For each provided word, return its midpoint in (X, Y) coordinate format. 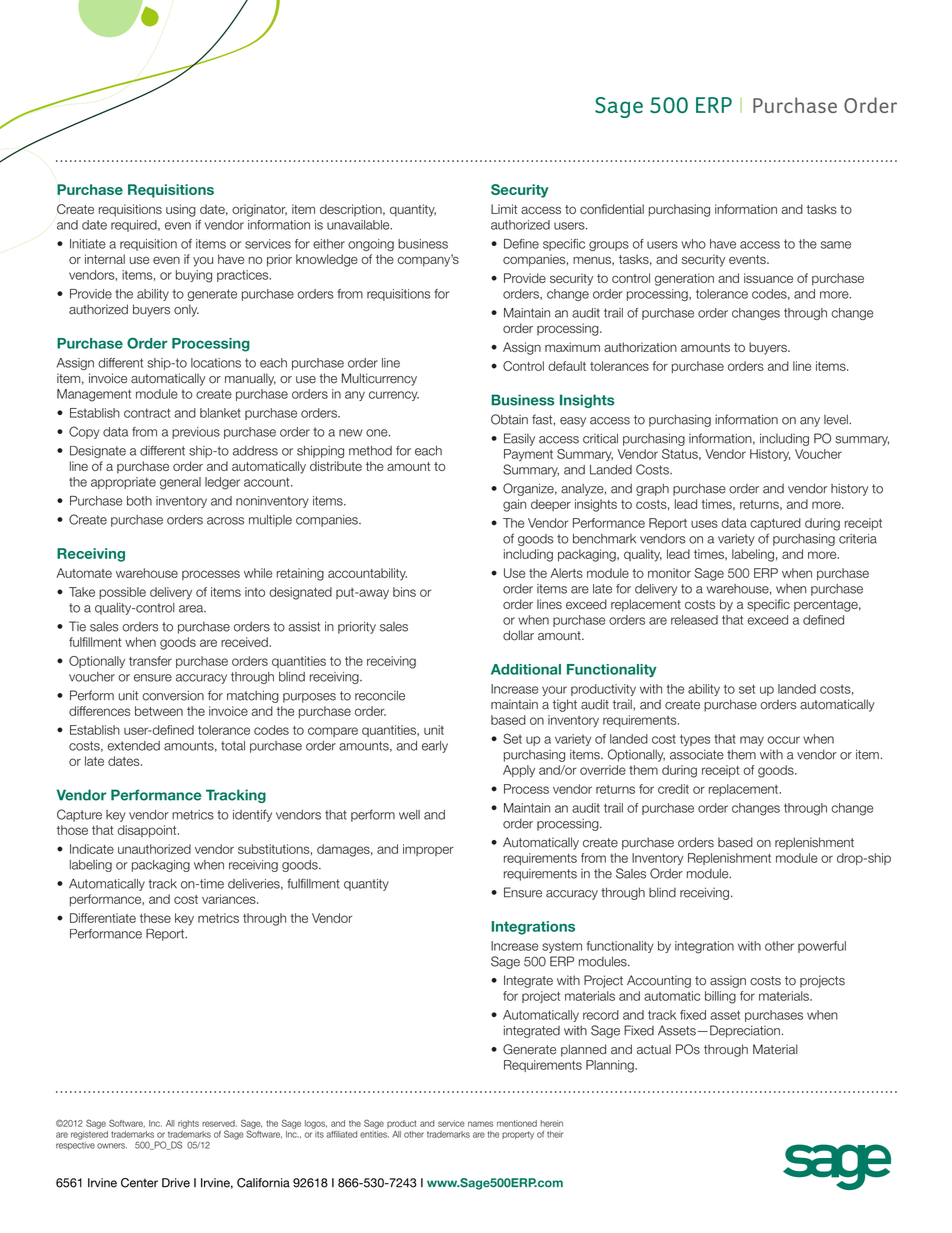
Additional (526, 669)
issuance (768, 278)
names (480, 1124)
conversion (173, 695)
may (752, 741)
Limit (504, 209)
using (181, 210)
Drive (176, 1183)
